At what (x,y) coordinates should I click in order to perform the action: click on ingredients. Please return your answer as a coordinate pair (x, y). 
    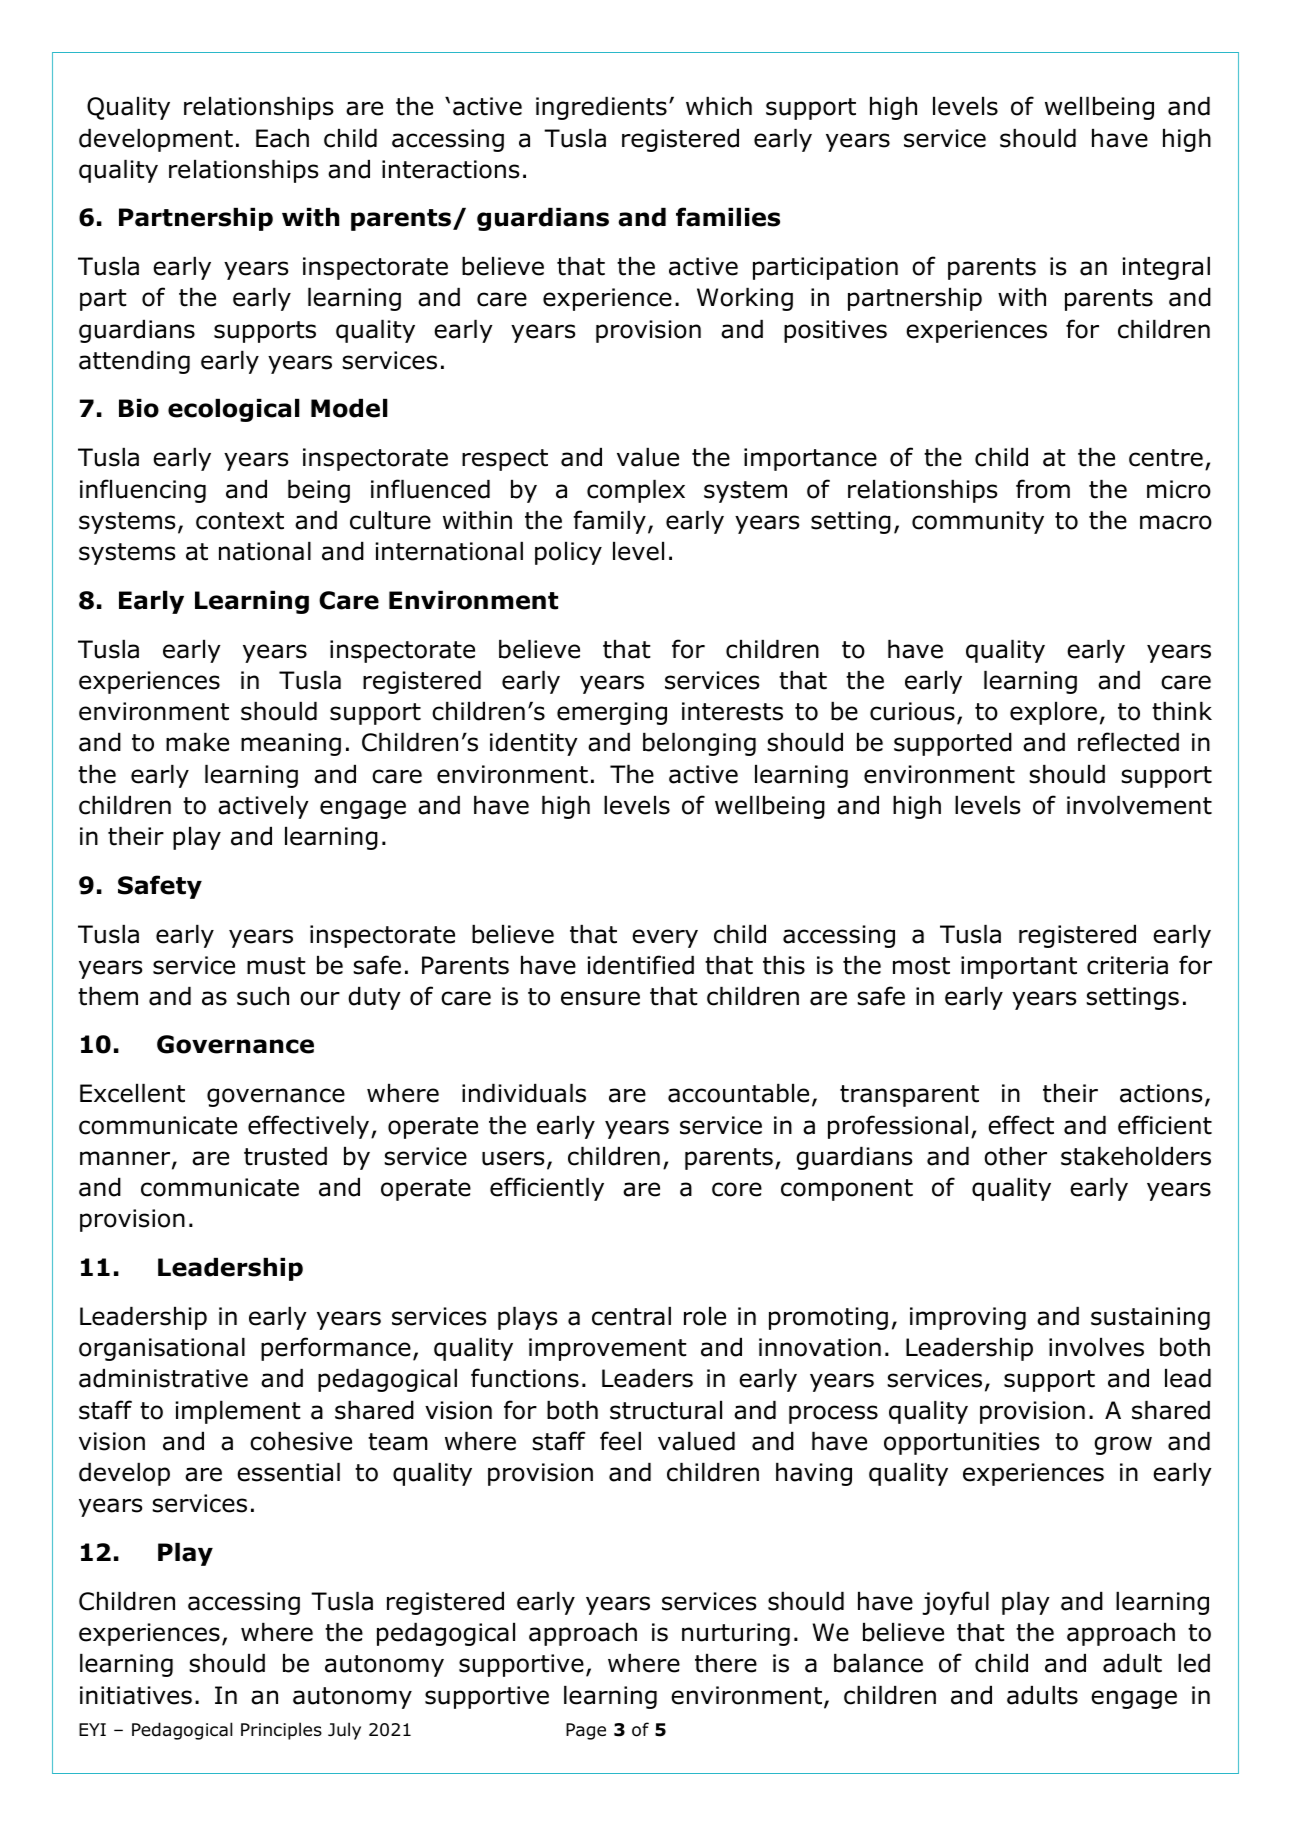
    Looking at the image, I should click on (601, 108).
